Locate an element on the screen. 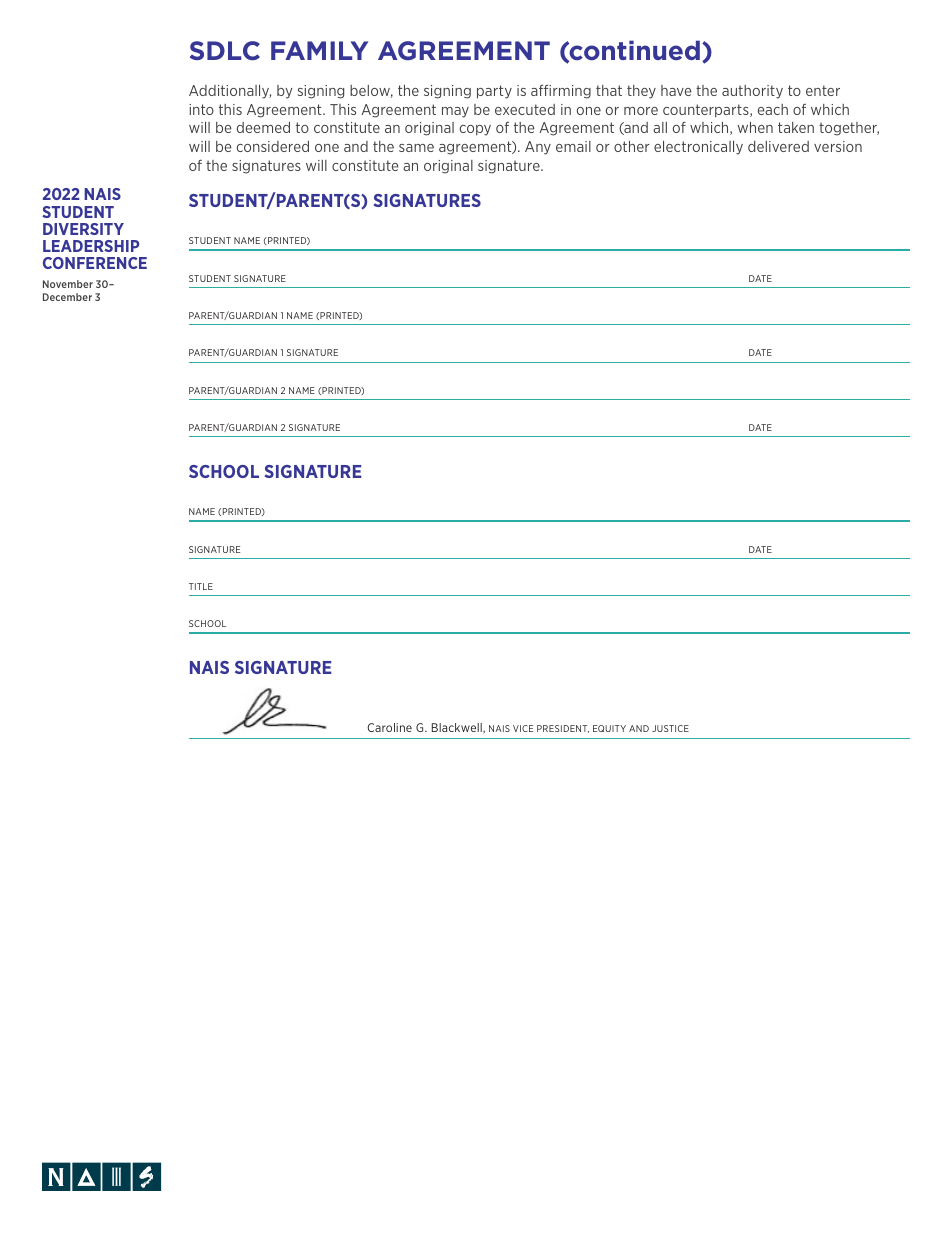 The width and height of the screenshot is (952, 1233). Blackwell is located at coordinates (458, 728).
